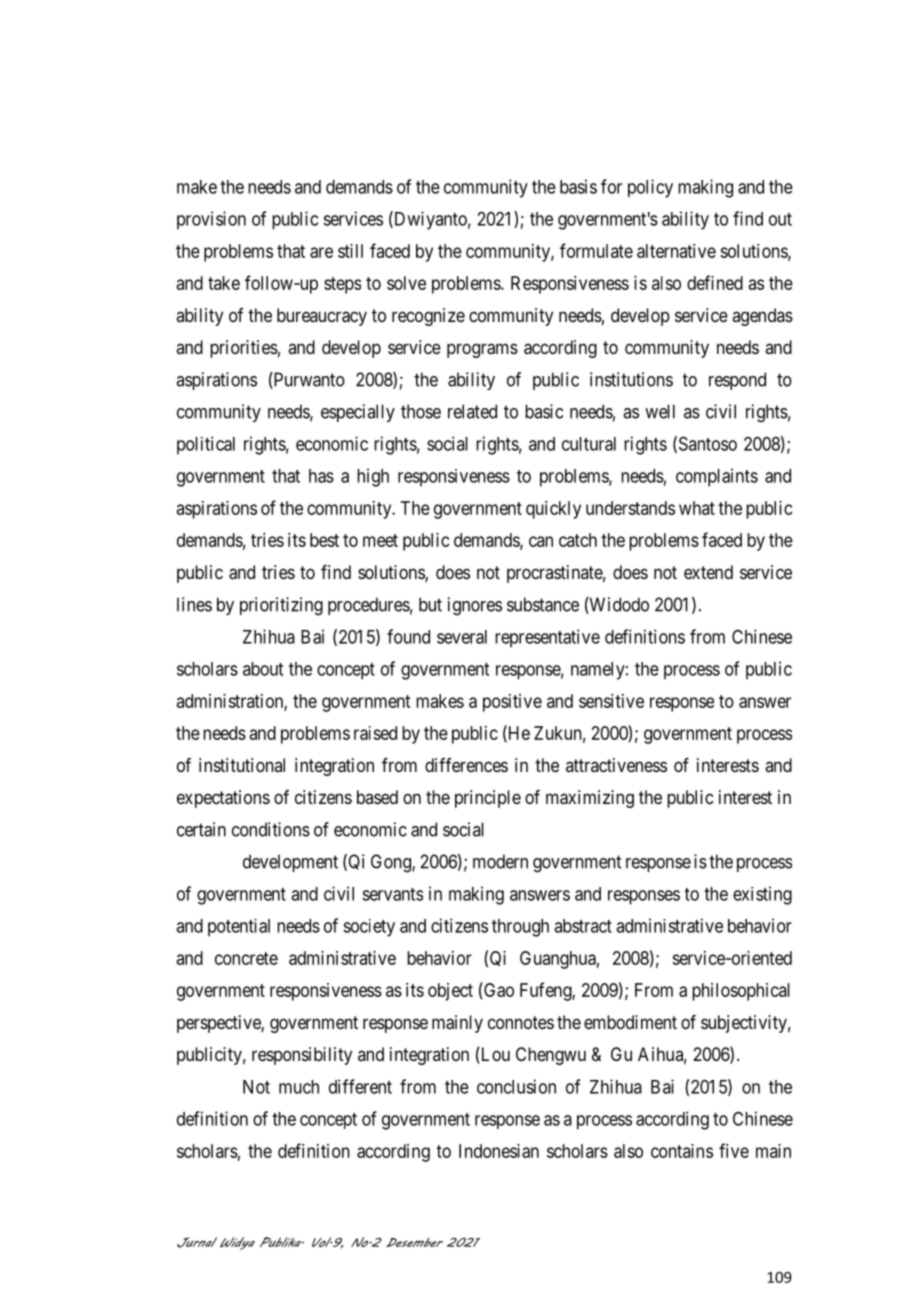 This document has height=1308, width=924. Describe the element at coordinates (616, 765) in the document. I see `attractiveness` at that location.
